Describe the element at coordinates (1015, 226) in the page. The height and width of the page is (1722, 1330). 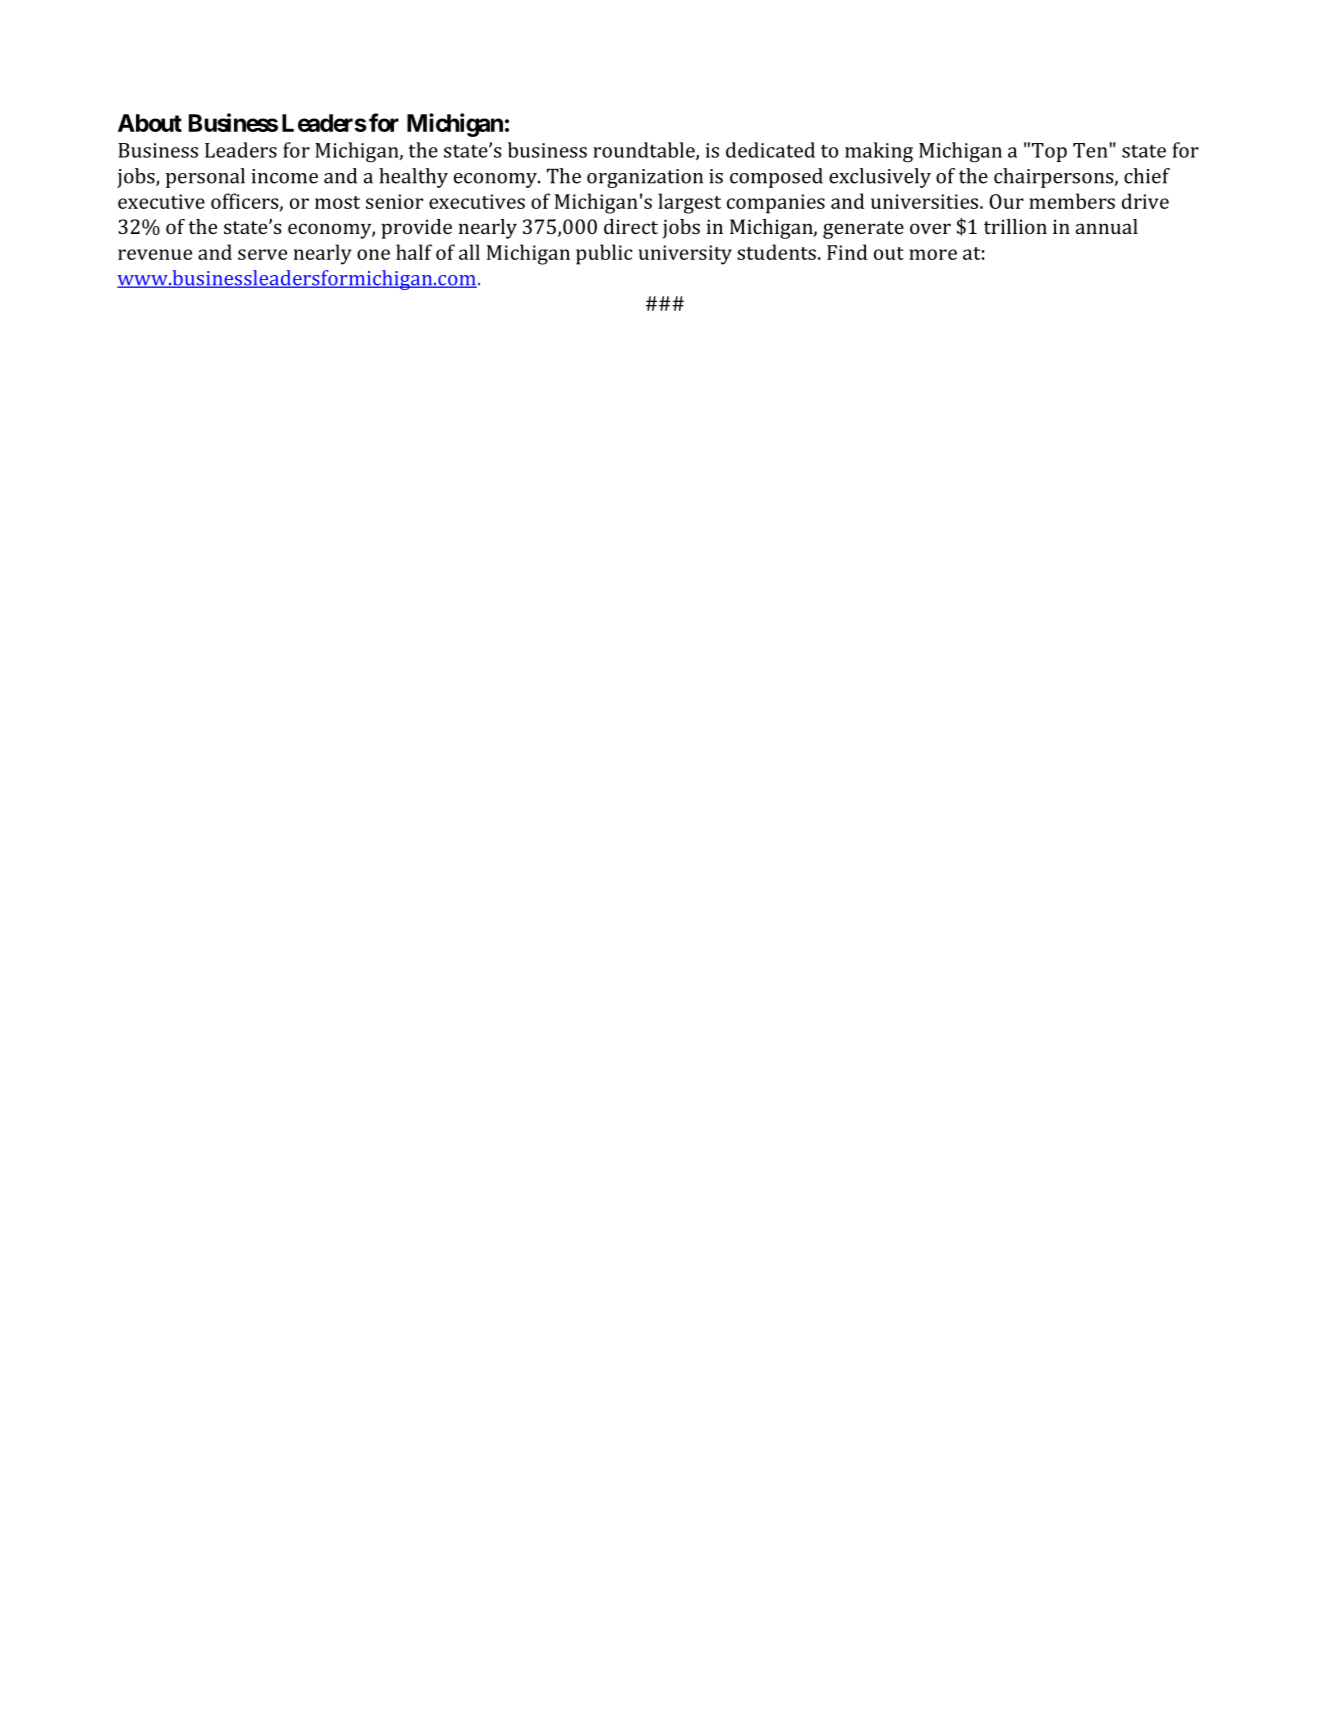
I see `trillion` at that location.
